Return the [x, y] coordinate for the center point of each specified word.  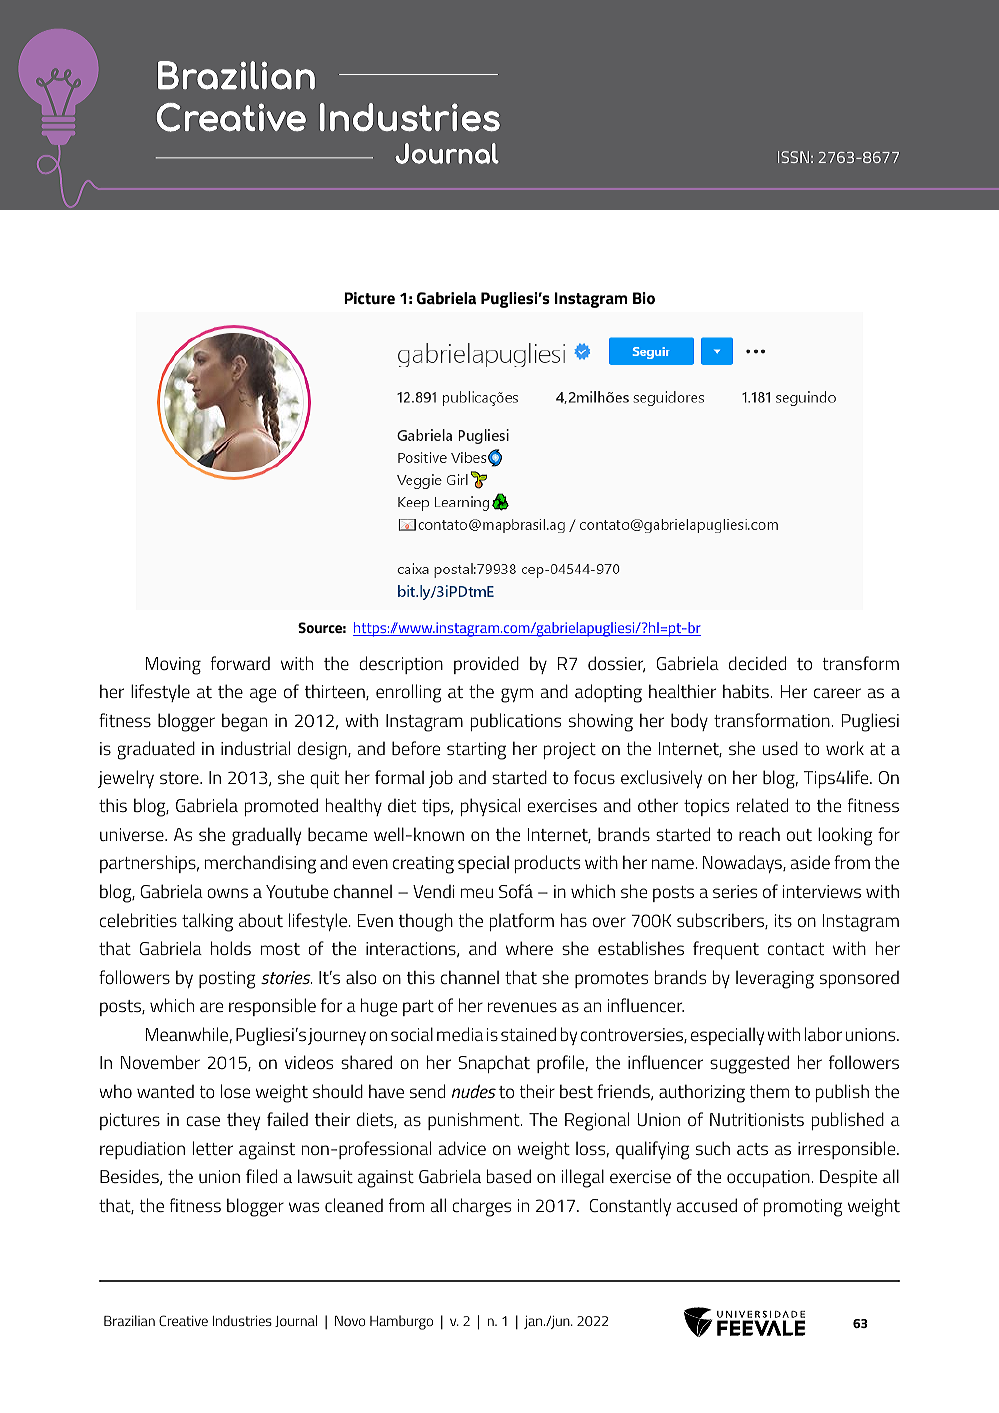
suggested [749, 1064]
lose [235, 1091]
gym [517, 695]
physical [490, 807]
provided [486, 665]
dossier [616, 664]
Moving [173, 666]
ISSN [793, 157]
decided [757, 663]
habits [747, 691]
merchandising [260, 864]
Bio [644, 298]
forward [240, 663]
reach [759, 834]
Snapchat [494, 1064]
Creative [183, 1320]
